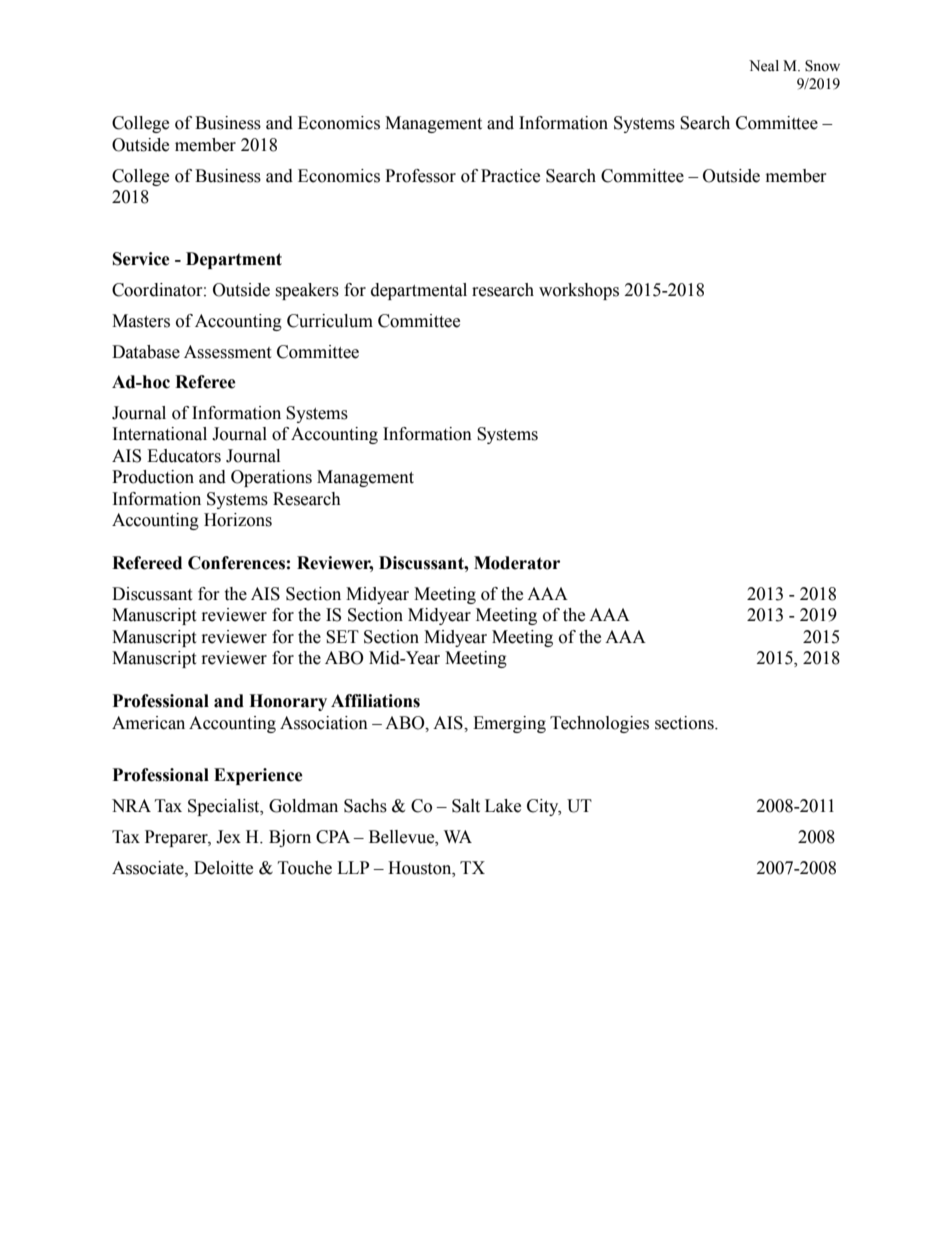  Describe the element at coordinates (579, 291) in the screenshot. I see `workshops` at that location.
